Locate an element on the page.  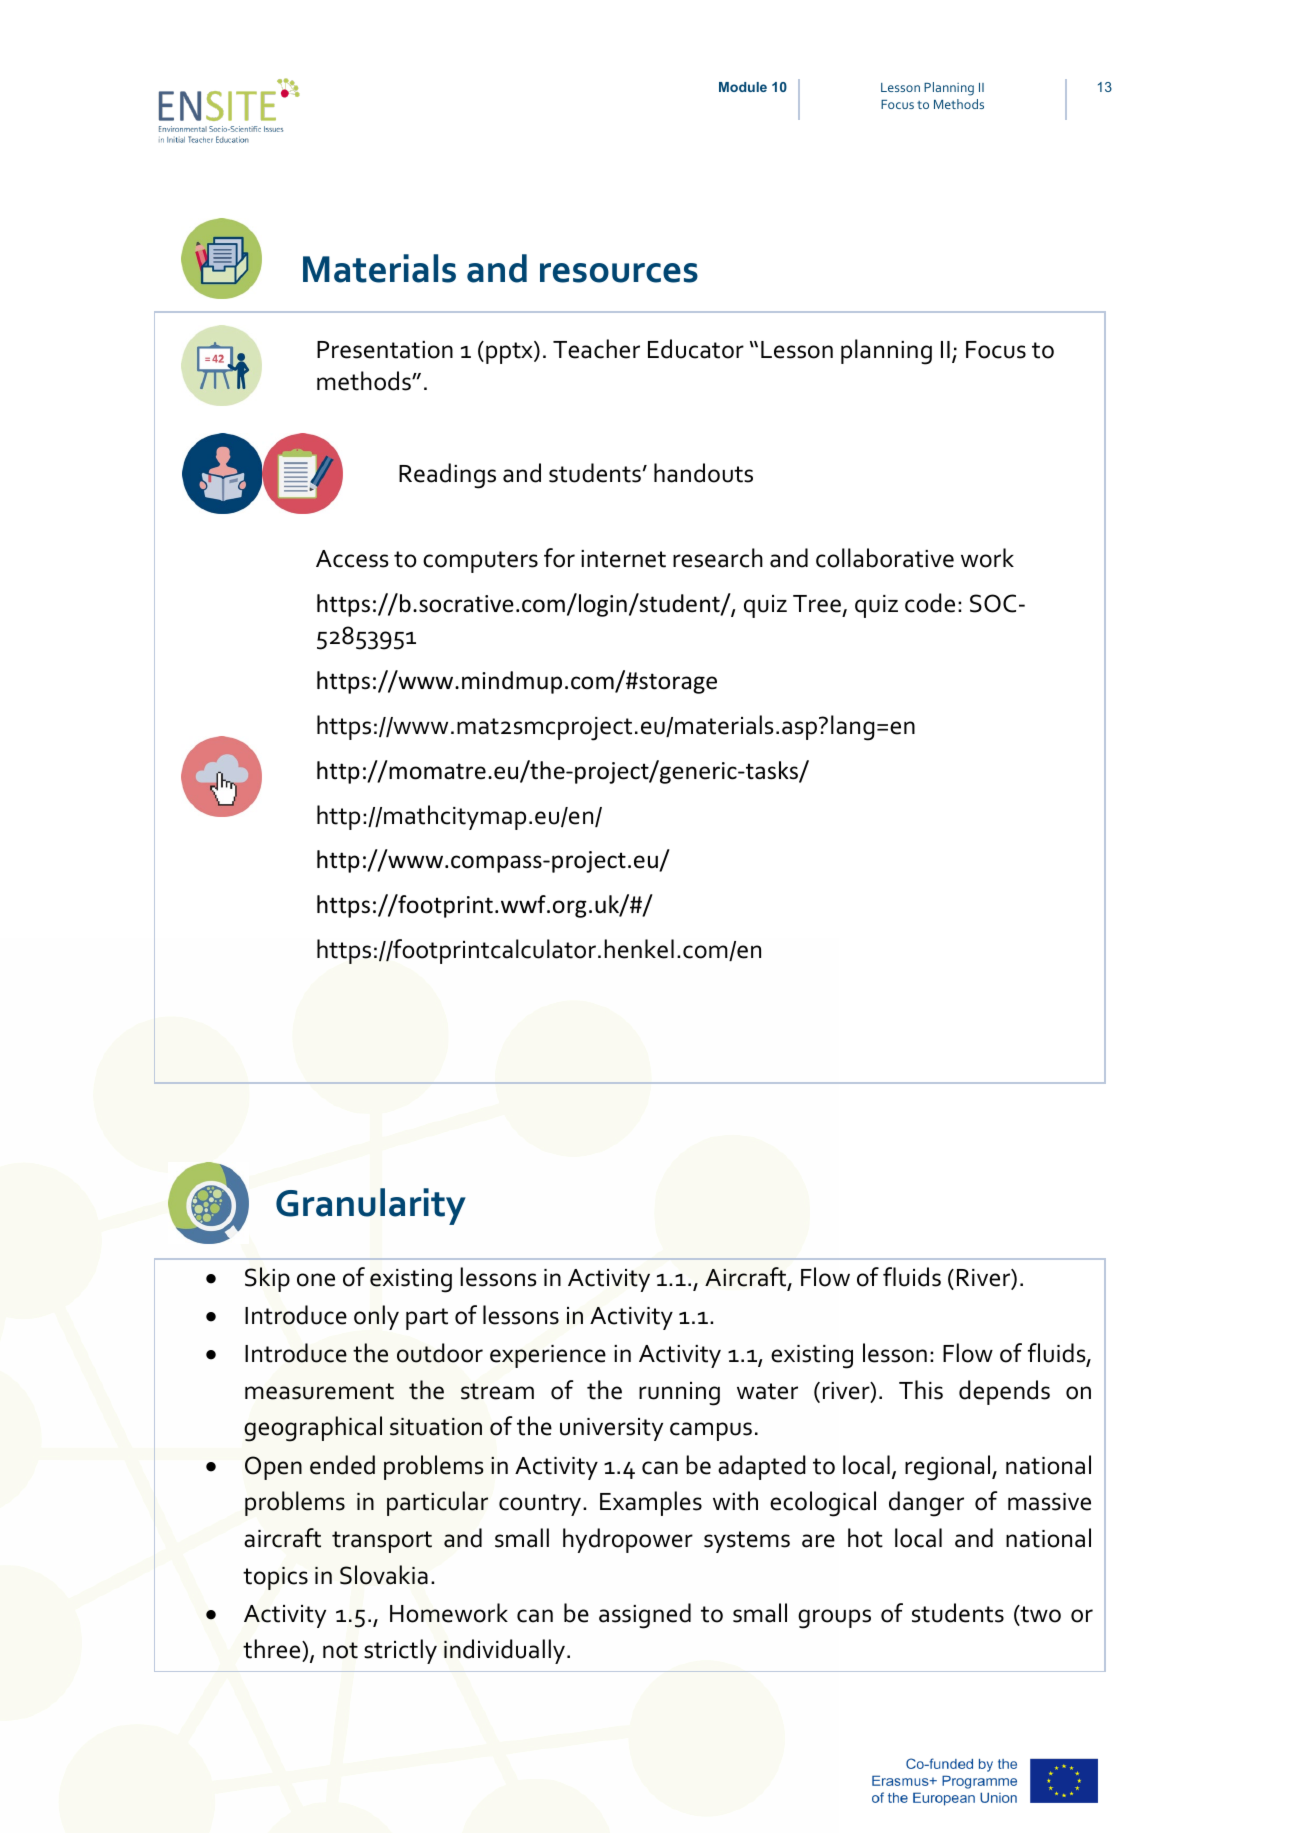
depends is located at coordinates (1004, 1392).
